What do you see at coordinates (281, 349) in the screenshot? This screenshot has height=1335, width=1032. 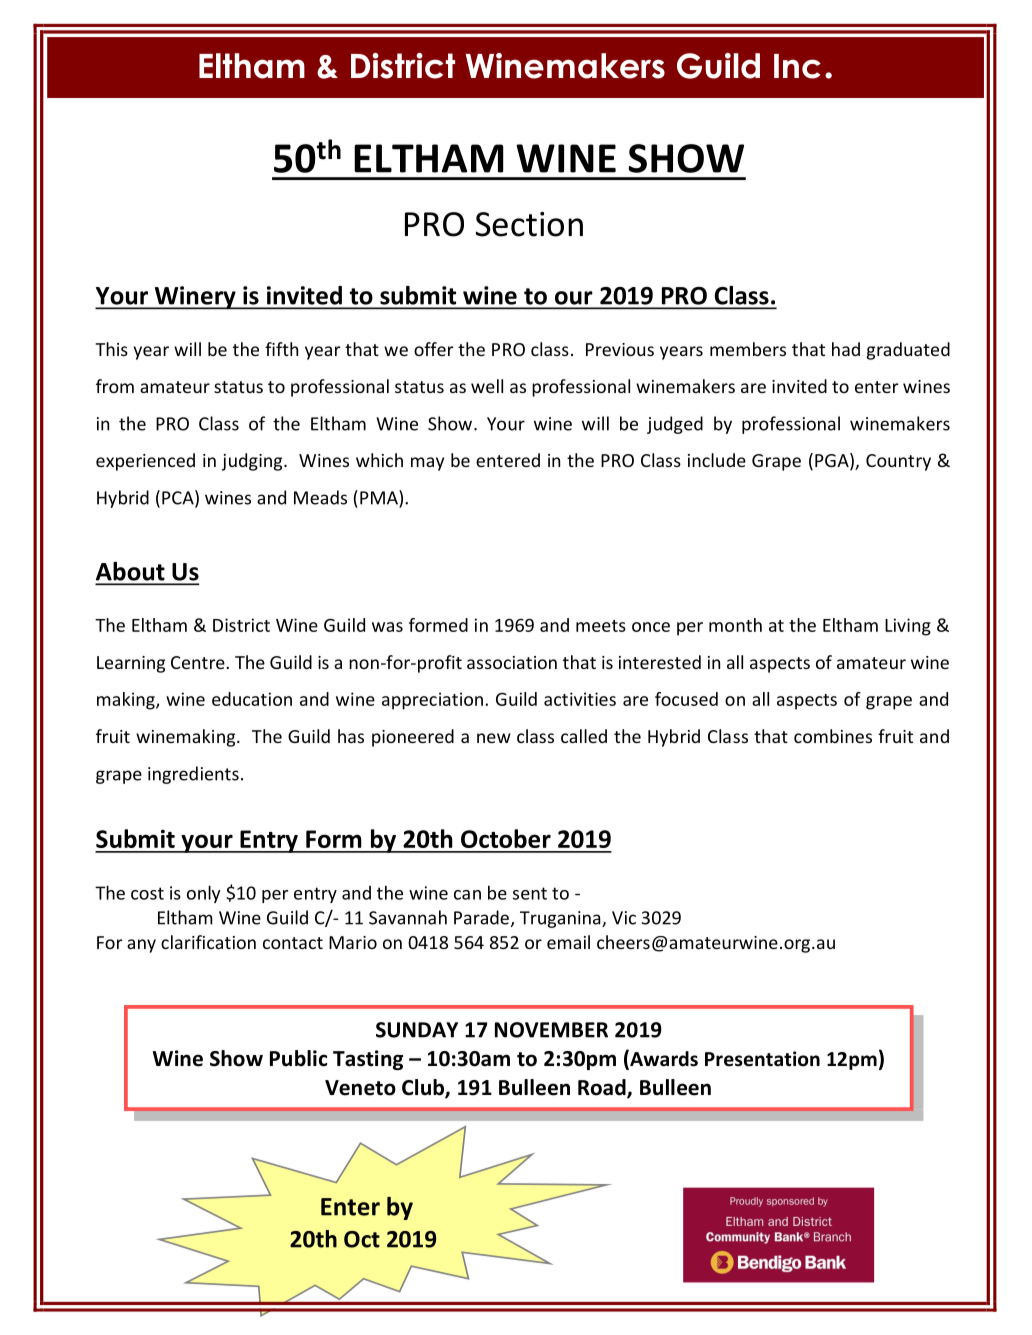 I see `fifth` at bounding box center [281, 349].
